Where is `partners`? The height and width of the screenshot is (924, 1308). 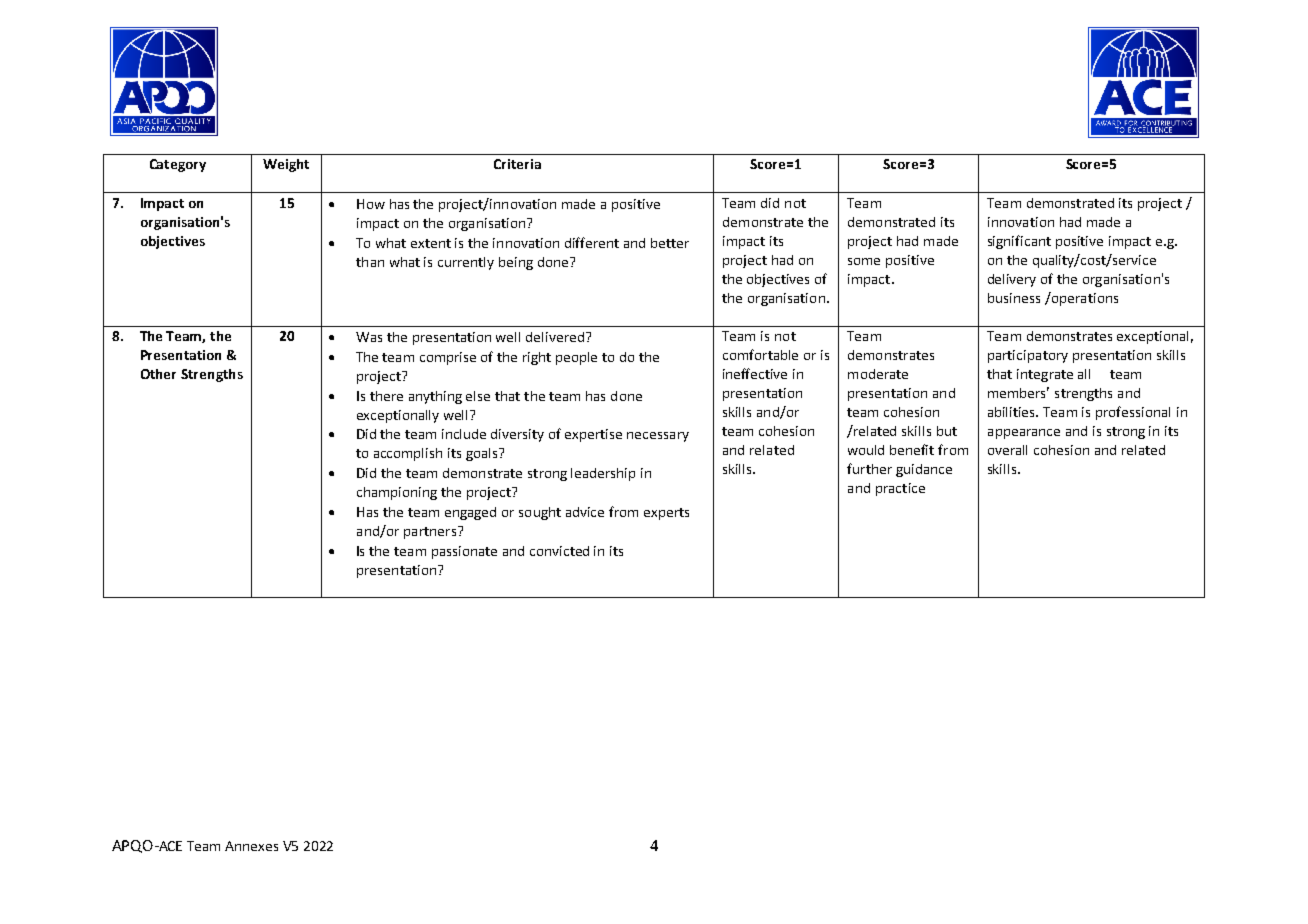
partners is located at coordinates (431, 532).
